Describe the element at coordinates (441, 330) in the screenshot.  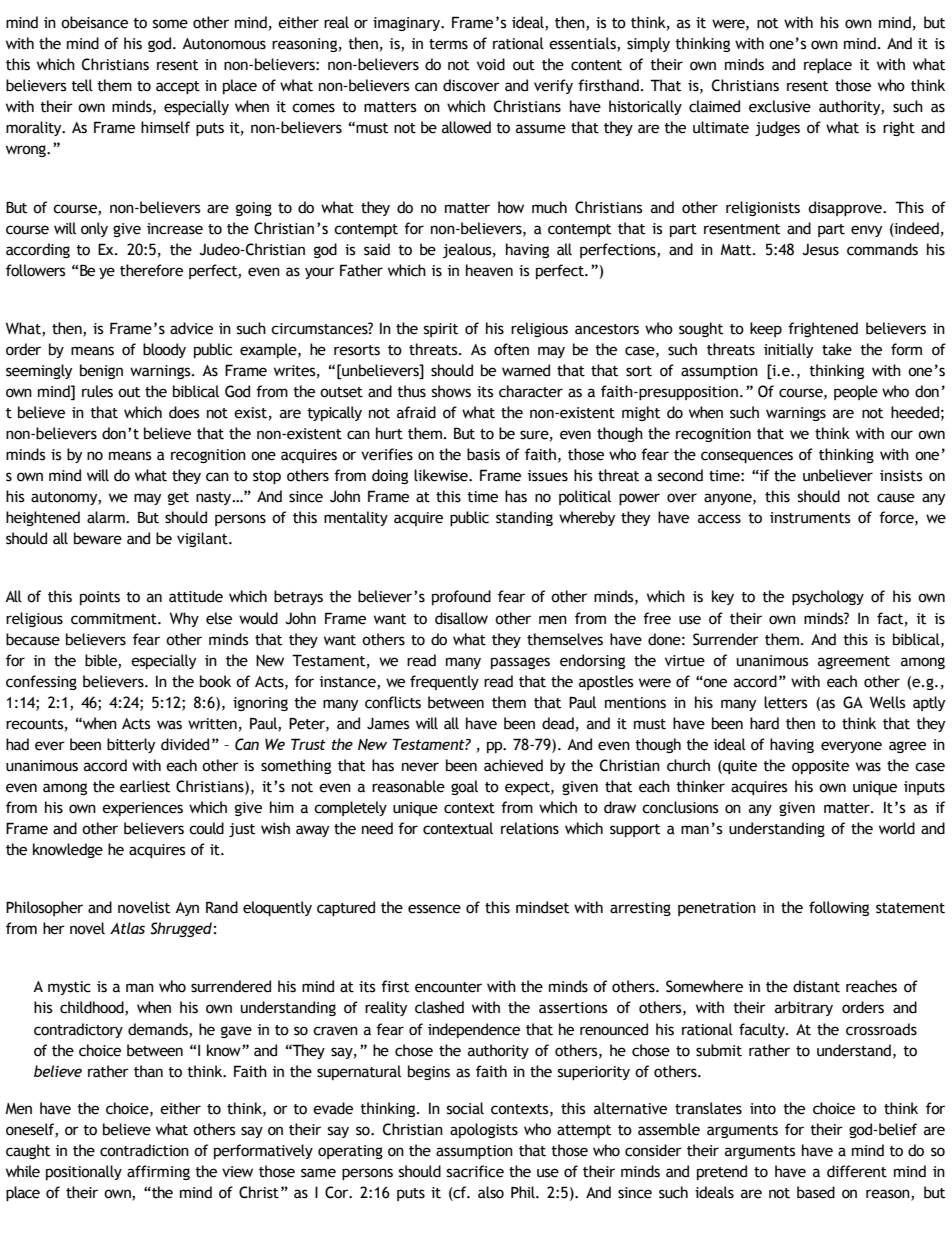
I see `spirit` at that location.
